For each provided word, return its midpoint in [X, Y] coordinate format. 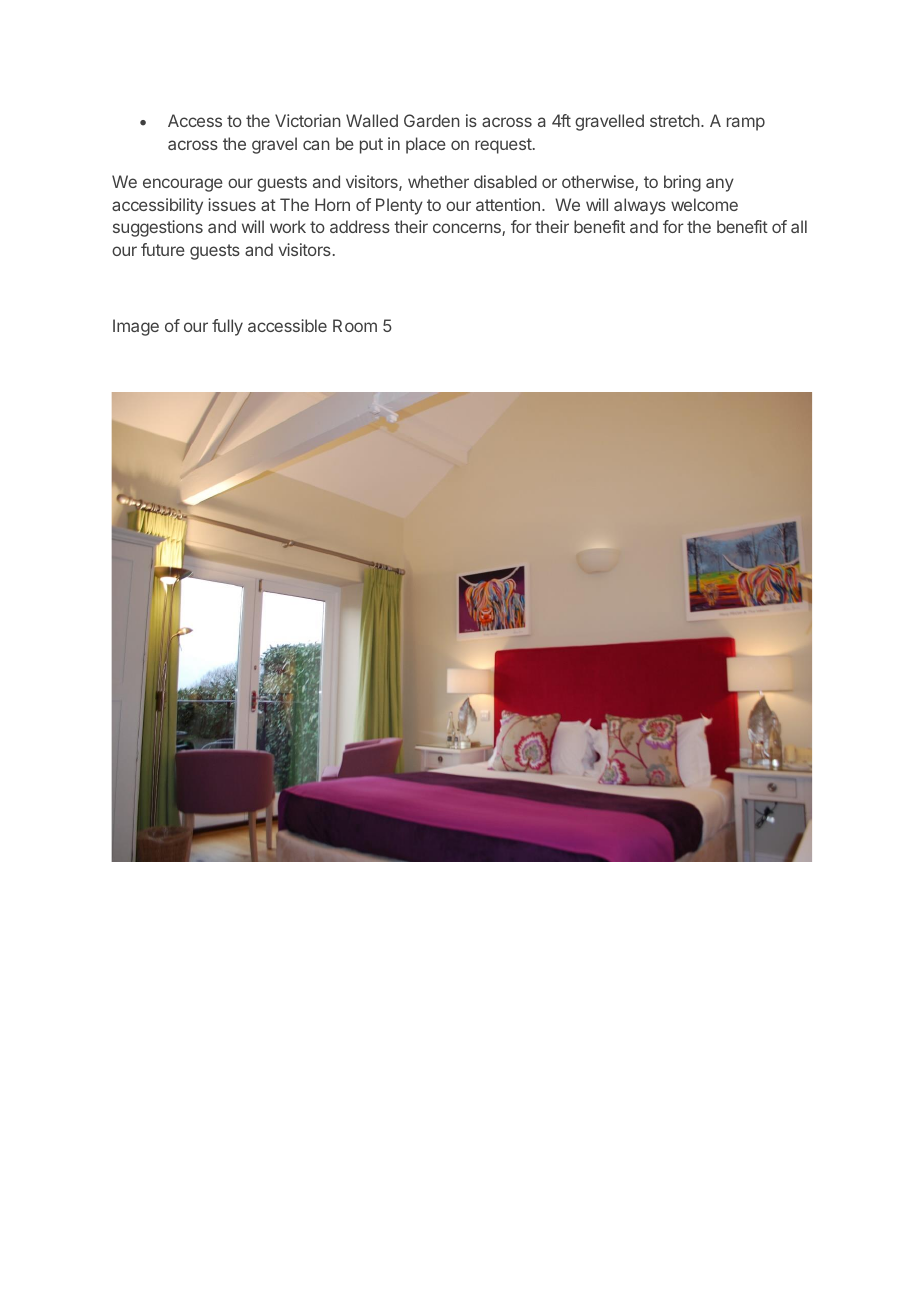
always [640, 206]
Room [355, 325]
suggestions [158, 228]
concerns [468, 229]
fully [227, 327]
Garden [432, 120]
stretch [675, 120]
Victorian [308, 120]
